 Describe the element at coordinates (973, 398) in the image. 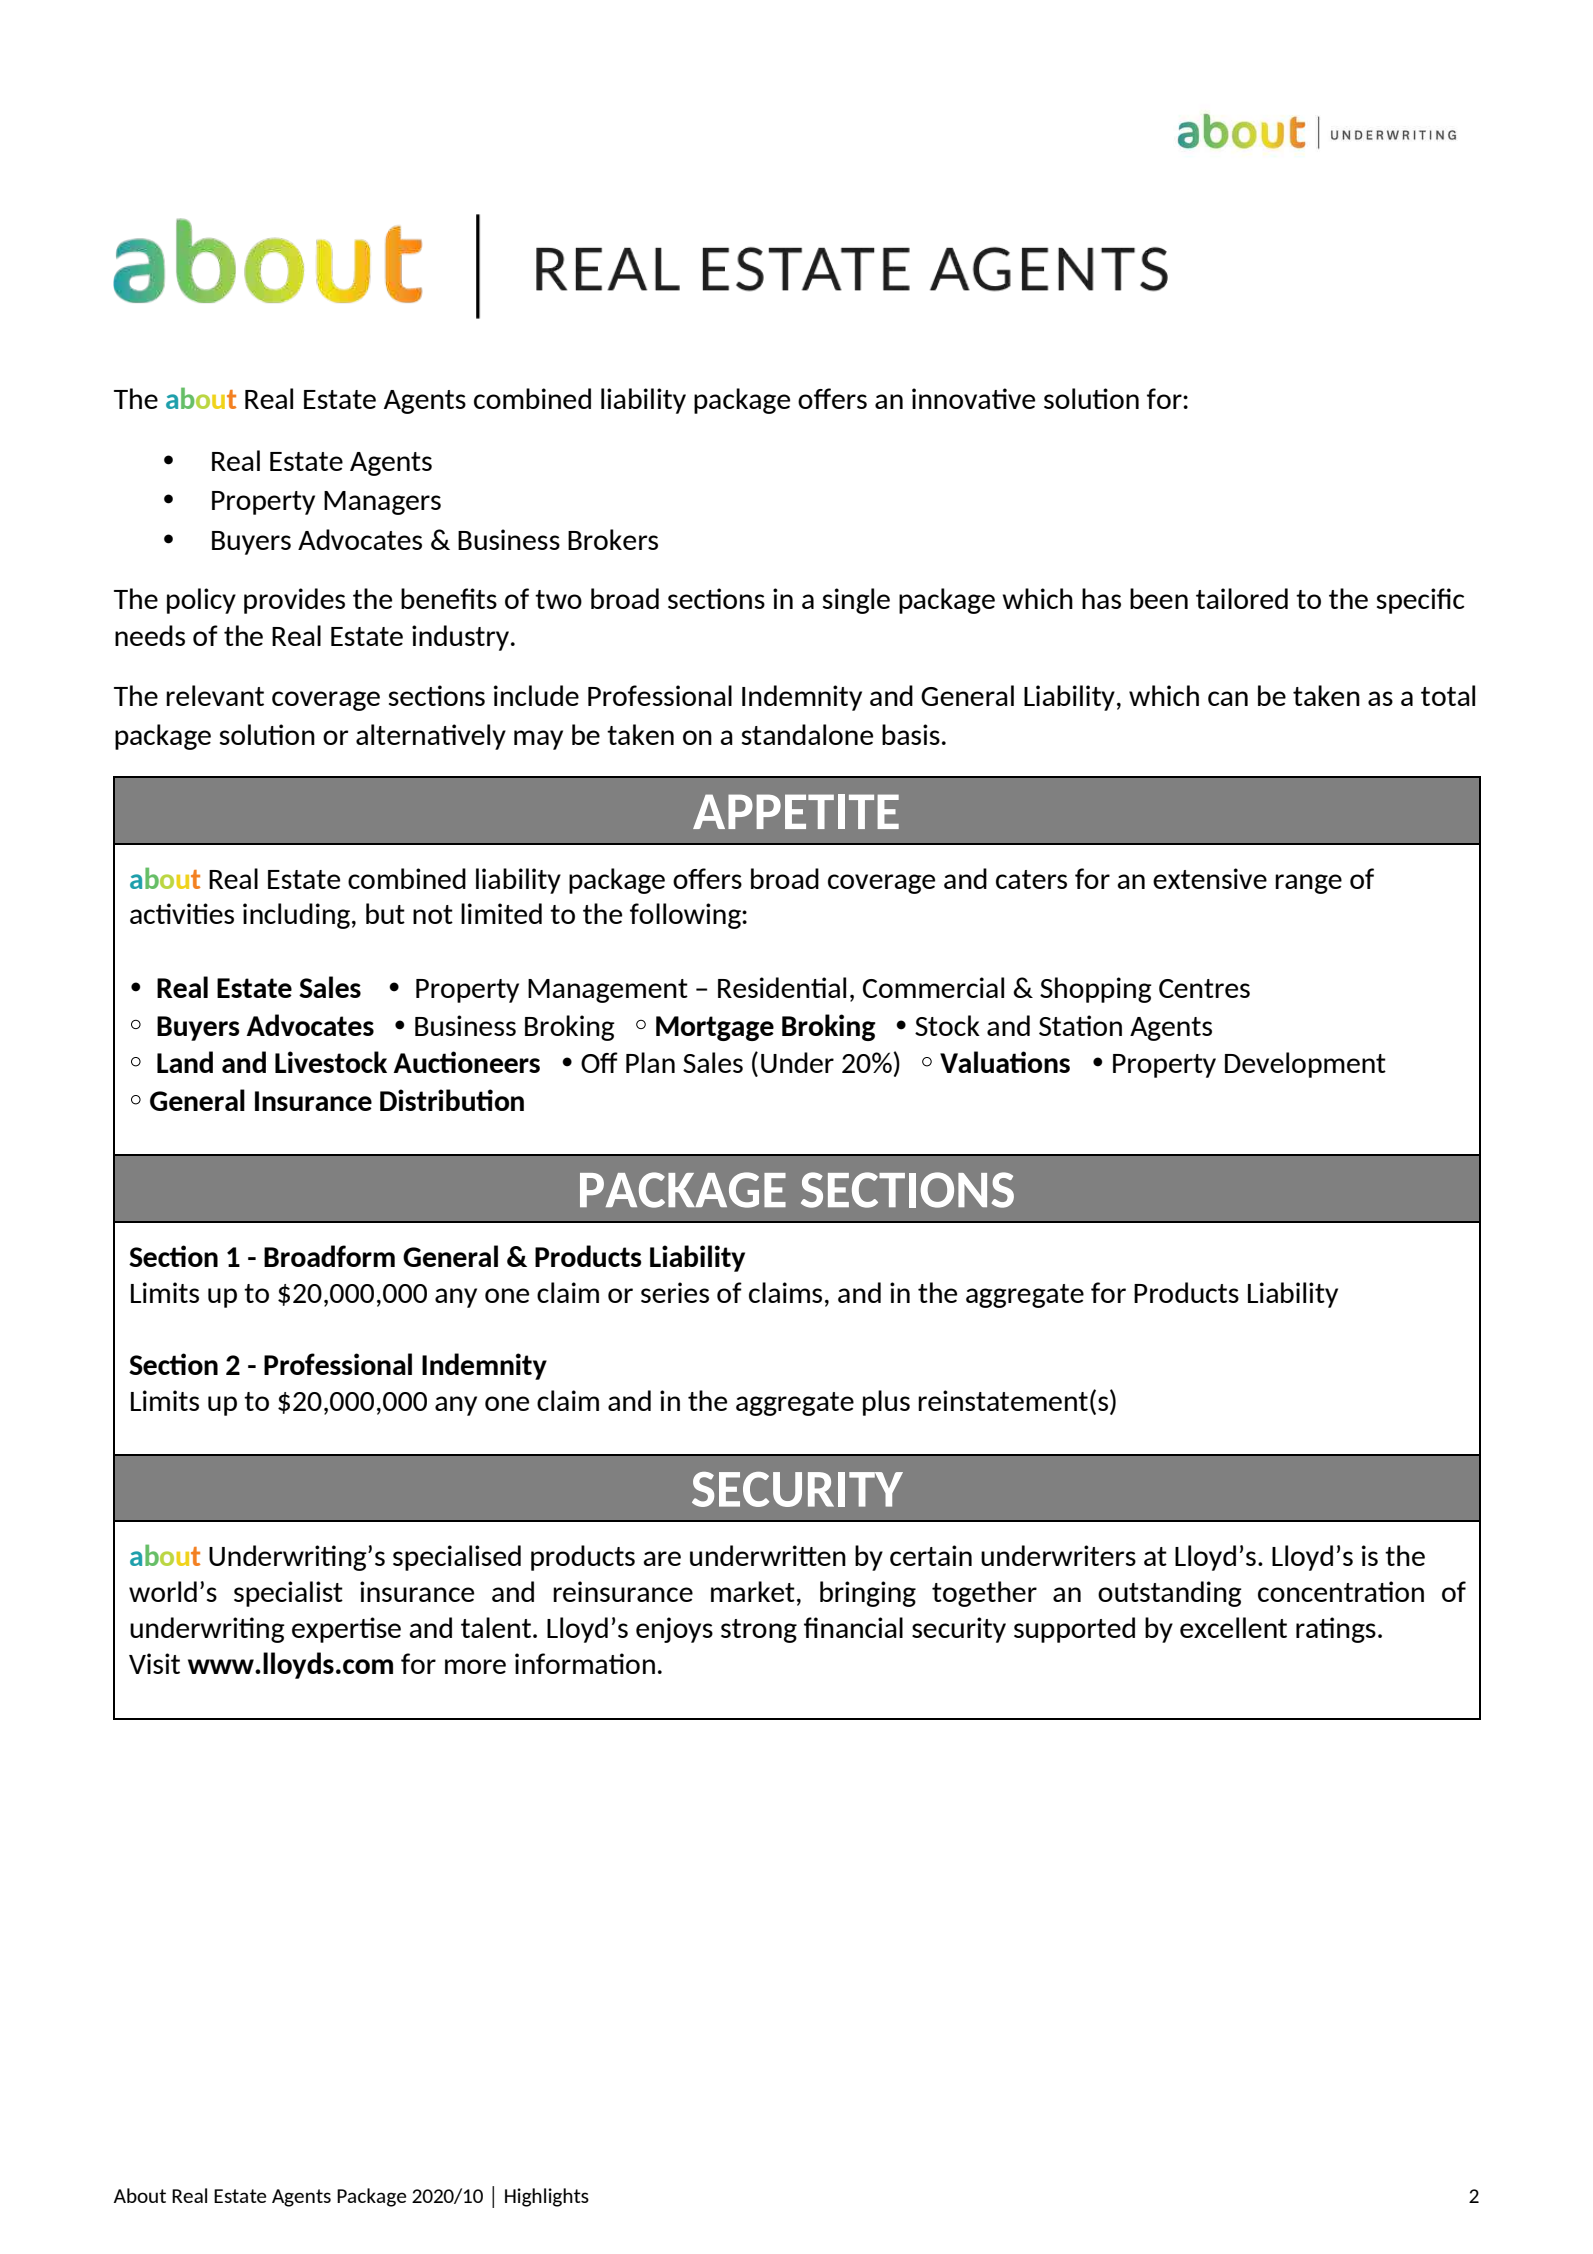

I see `innovative` at that location.
